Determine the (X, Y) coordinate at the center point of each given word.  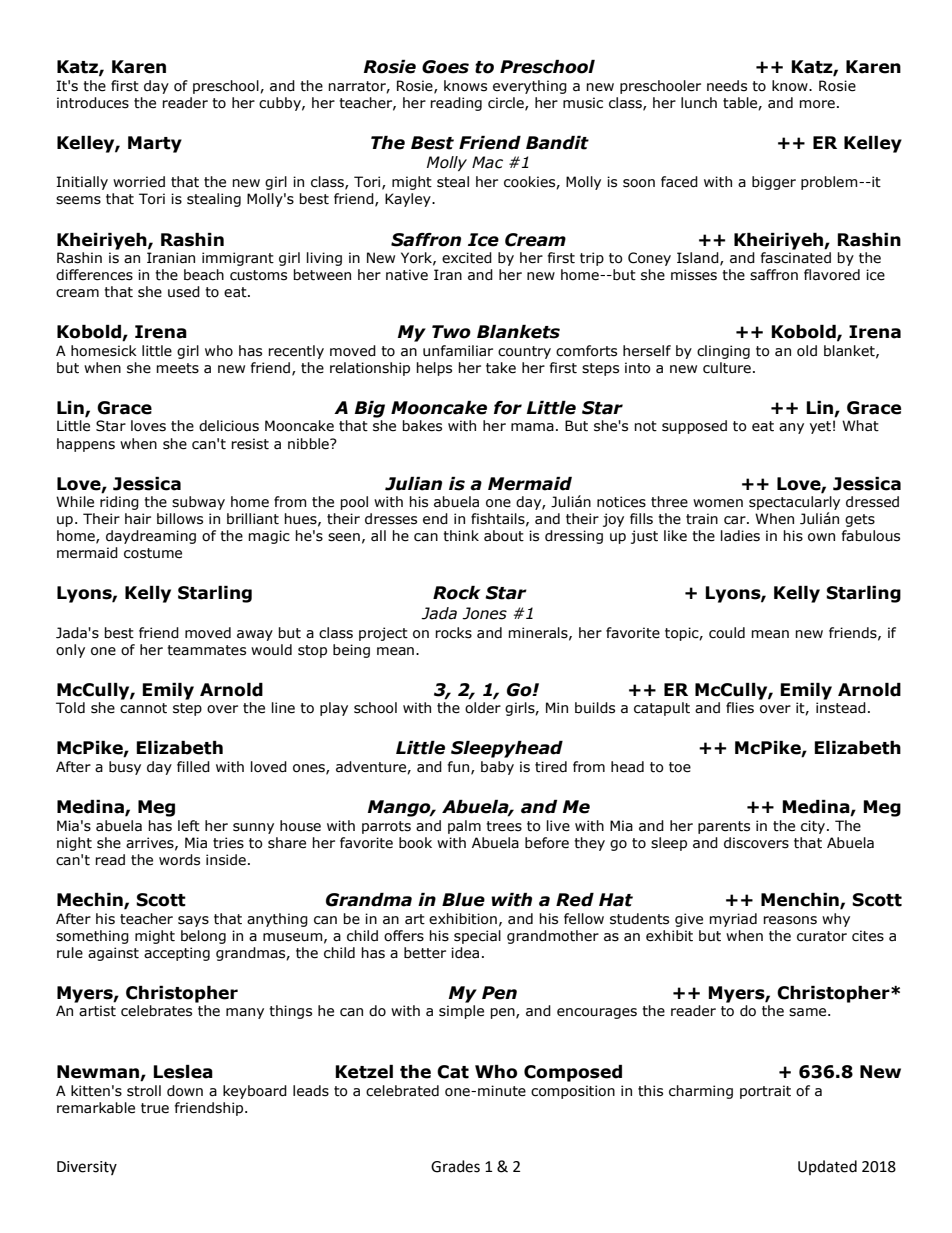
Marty (155, 144)
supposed (694, 427)
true (155, 1108)
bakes (422, 426)
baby (497, 768)
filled (193, 767)
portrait (765, 1092)
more (817, 104)
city (814, 827)
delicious (229, 426)
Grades (455, 1166)
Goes (445, 67)
